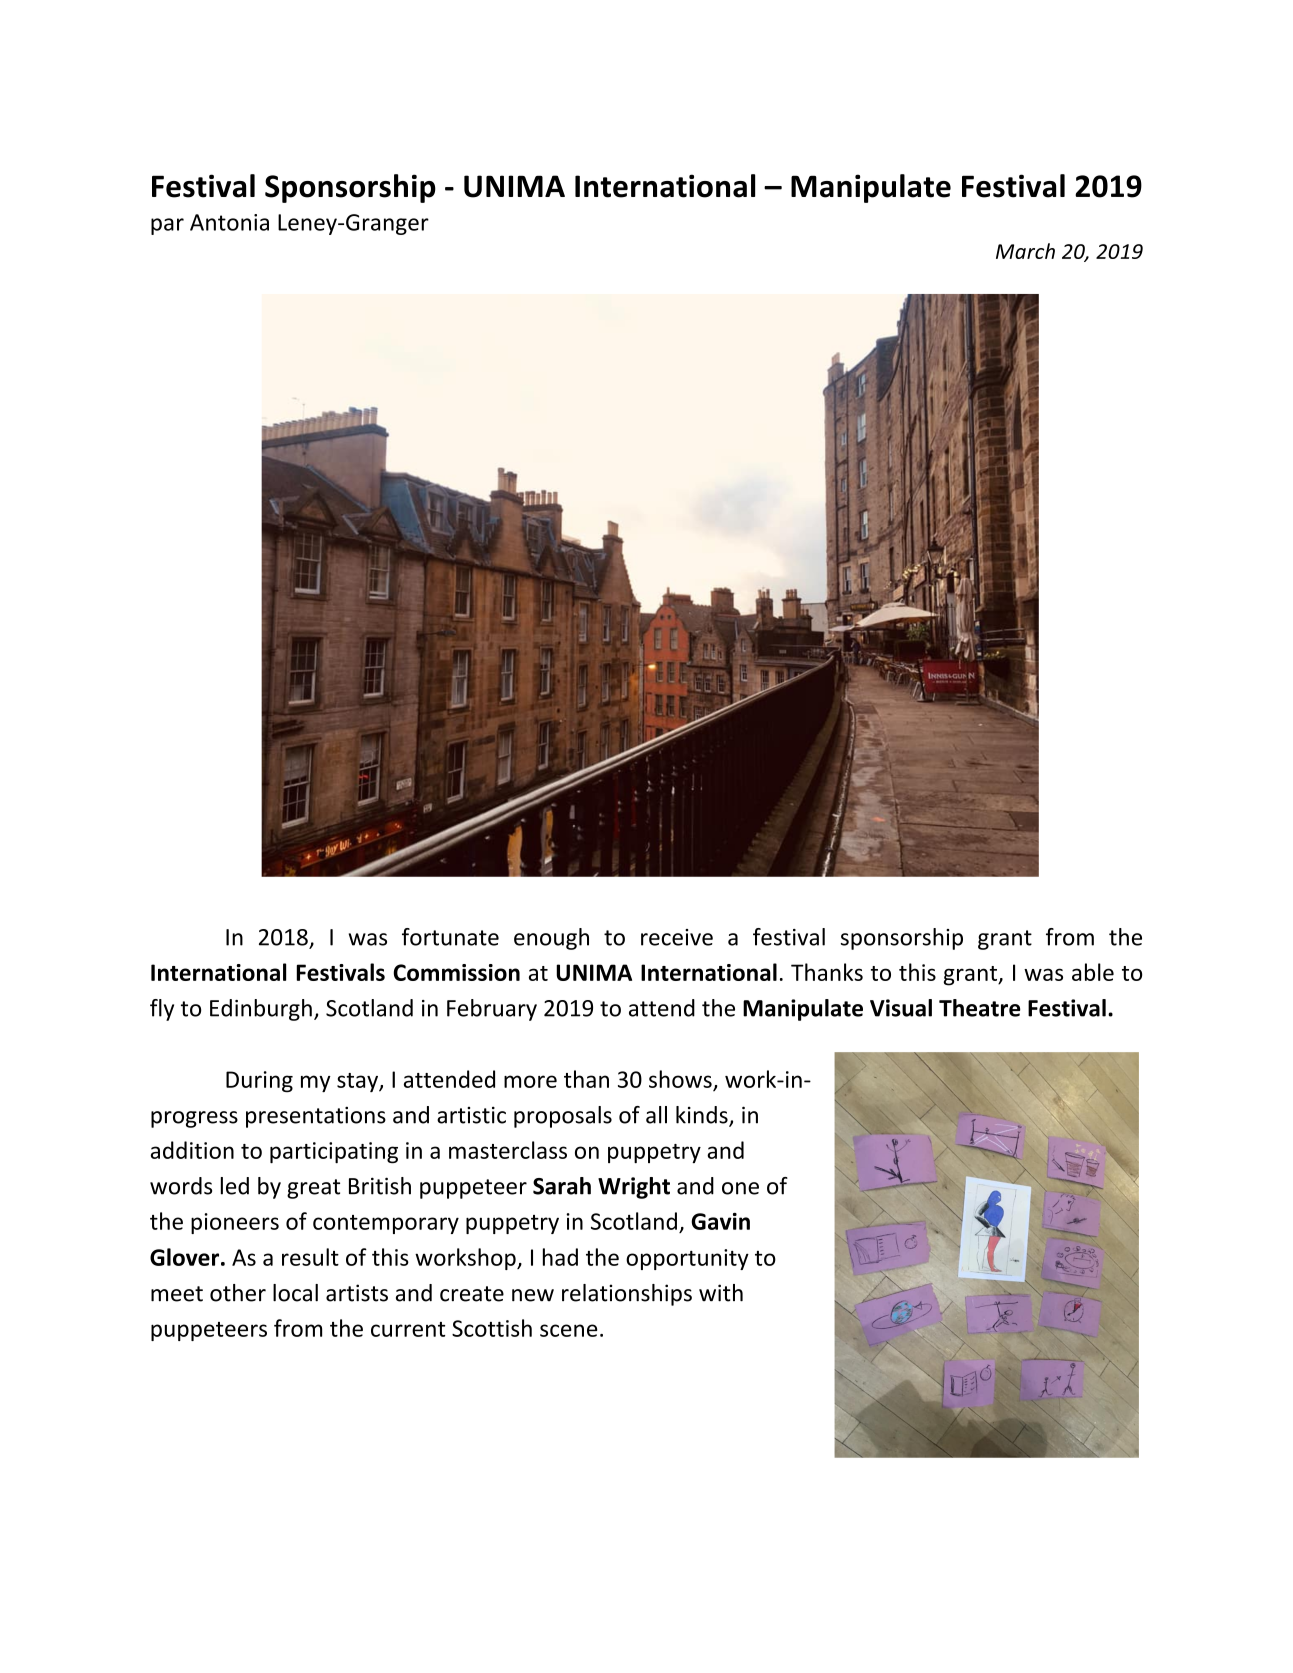  Describe the element at coordinates (627, 1295) in the screenshot. I see `relationships` at that location.
